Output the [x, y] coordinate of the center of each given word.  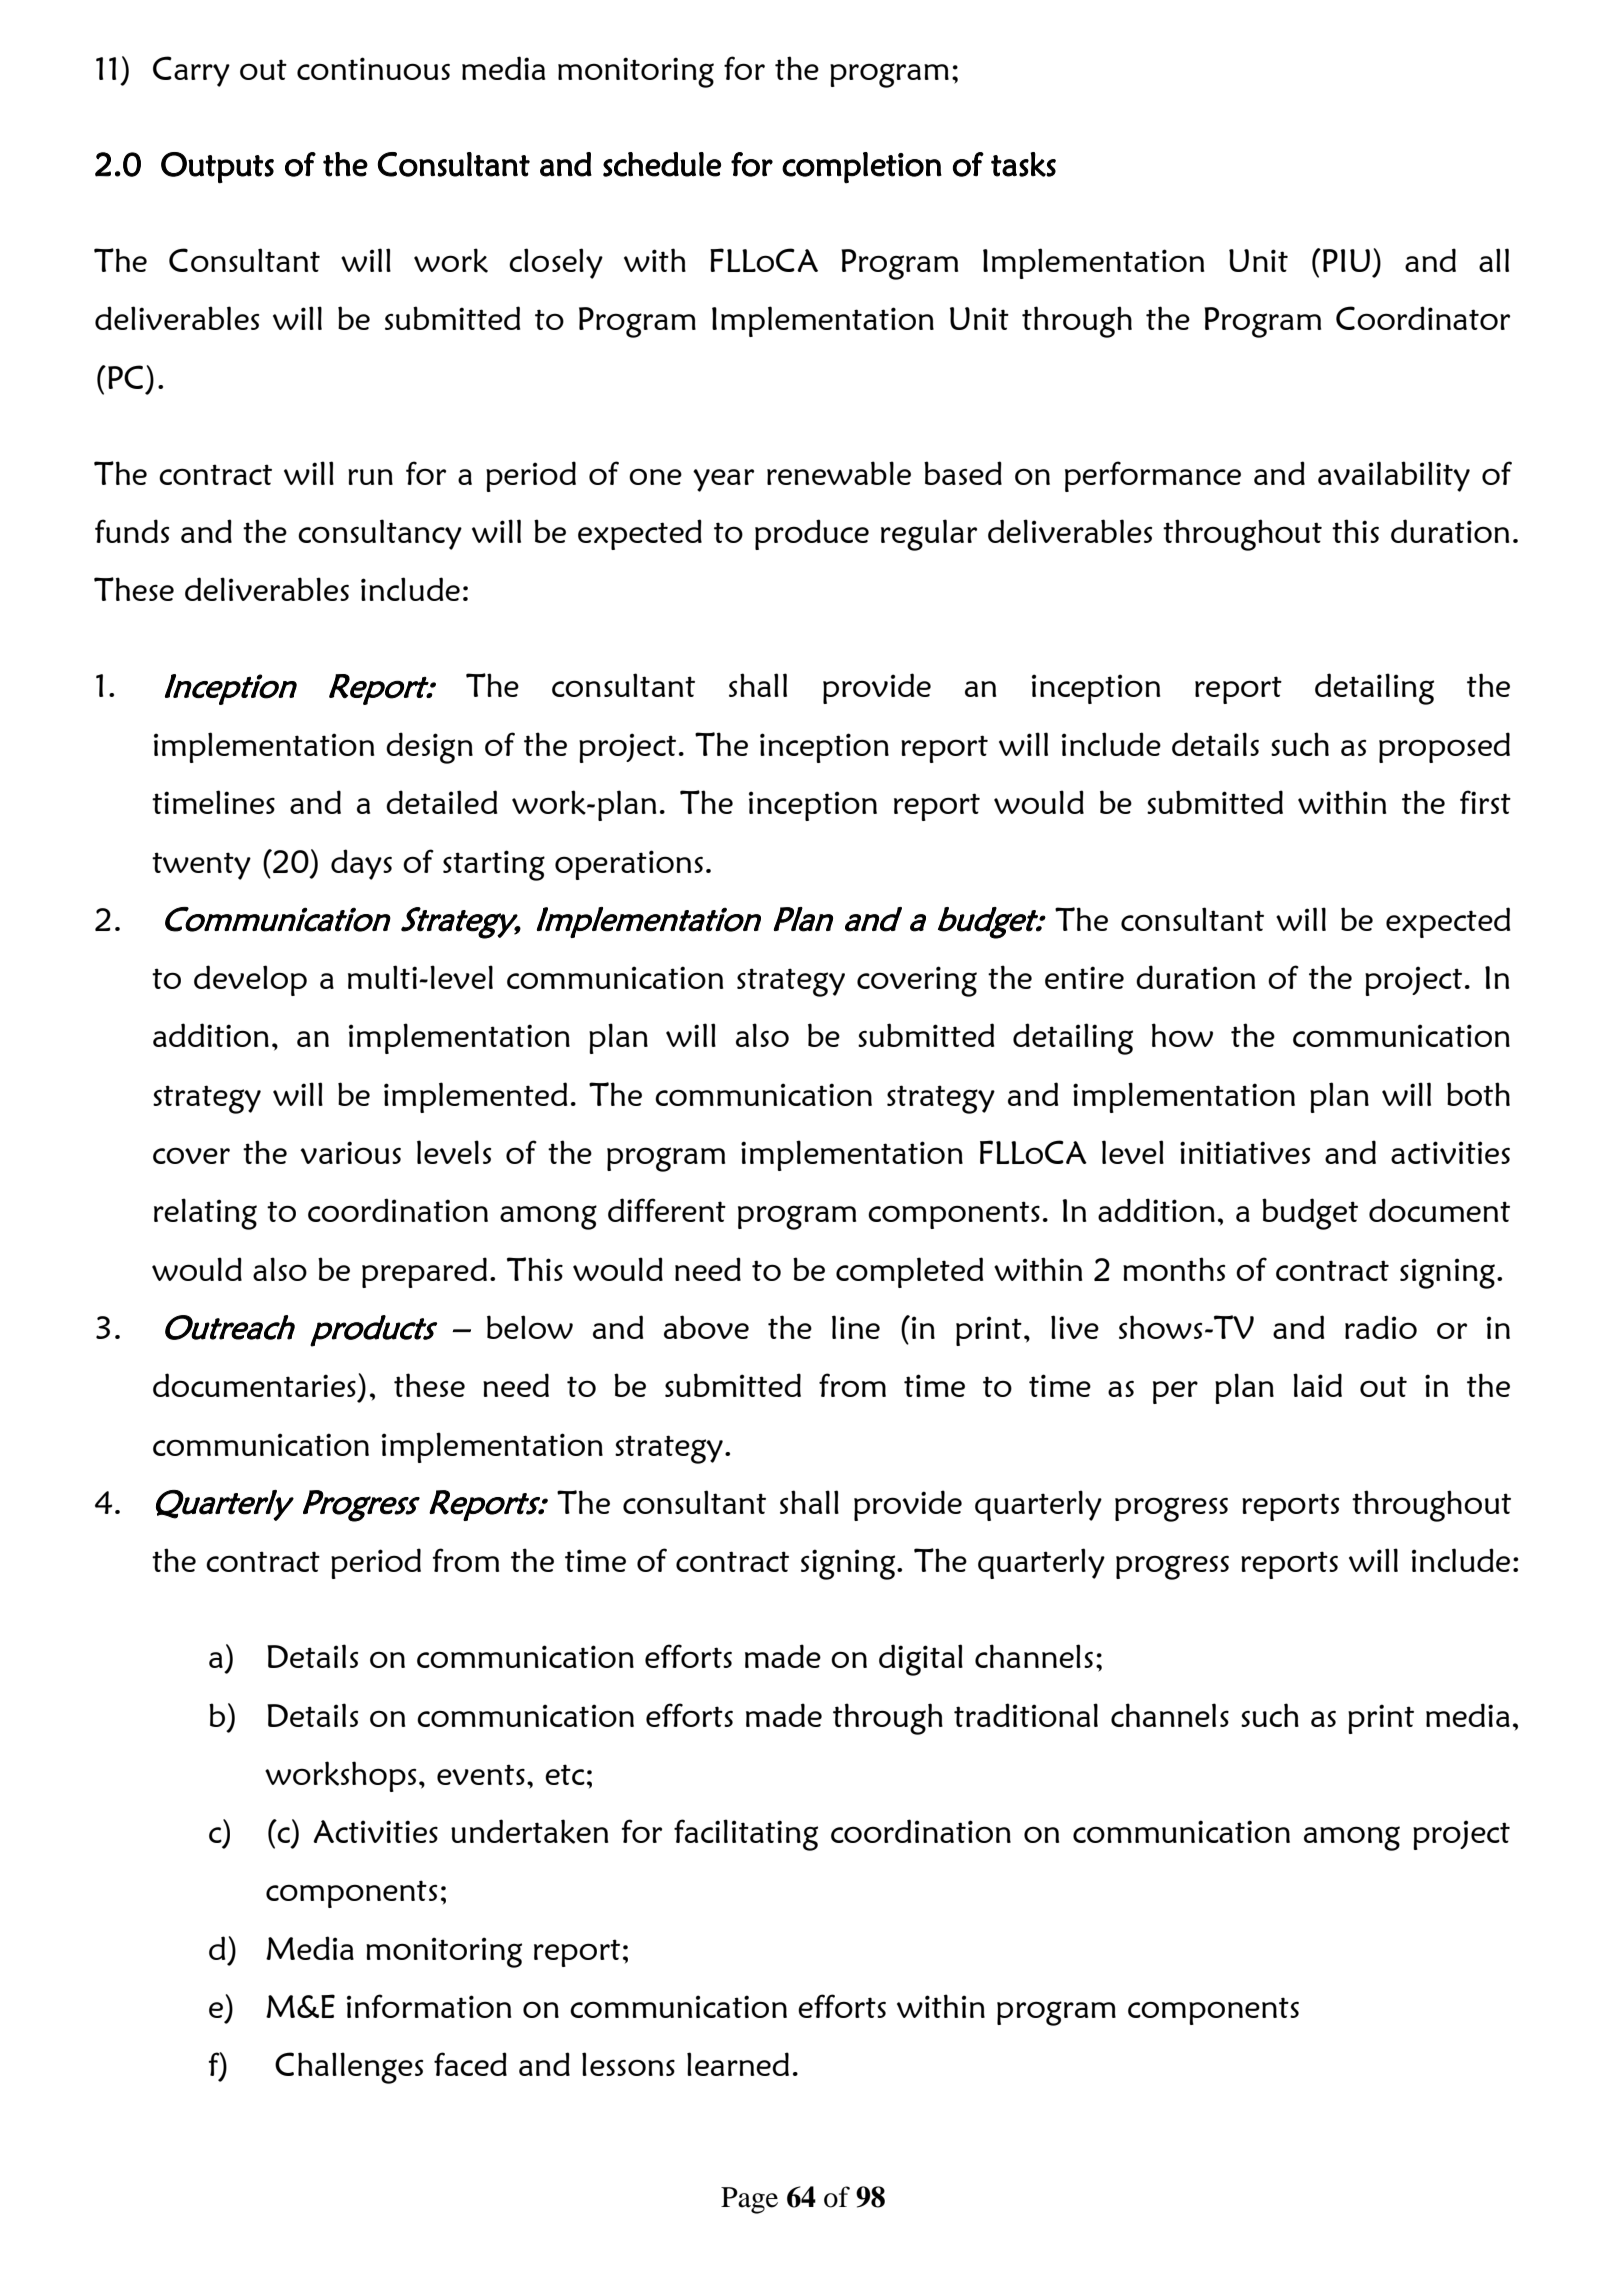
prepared [424, 1272]
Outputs [217, 168]
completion [862, 167]
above [706, 1327]
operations [629, 865]
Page [749, 2200]
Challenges [349, 2068]
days [361, 864]
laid [1317, 1385]
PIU [1346, 260]
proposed [1444, 747]
